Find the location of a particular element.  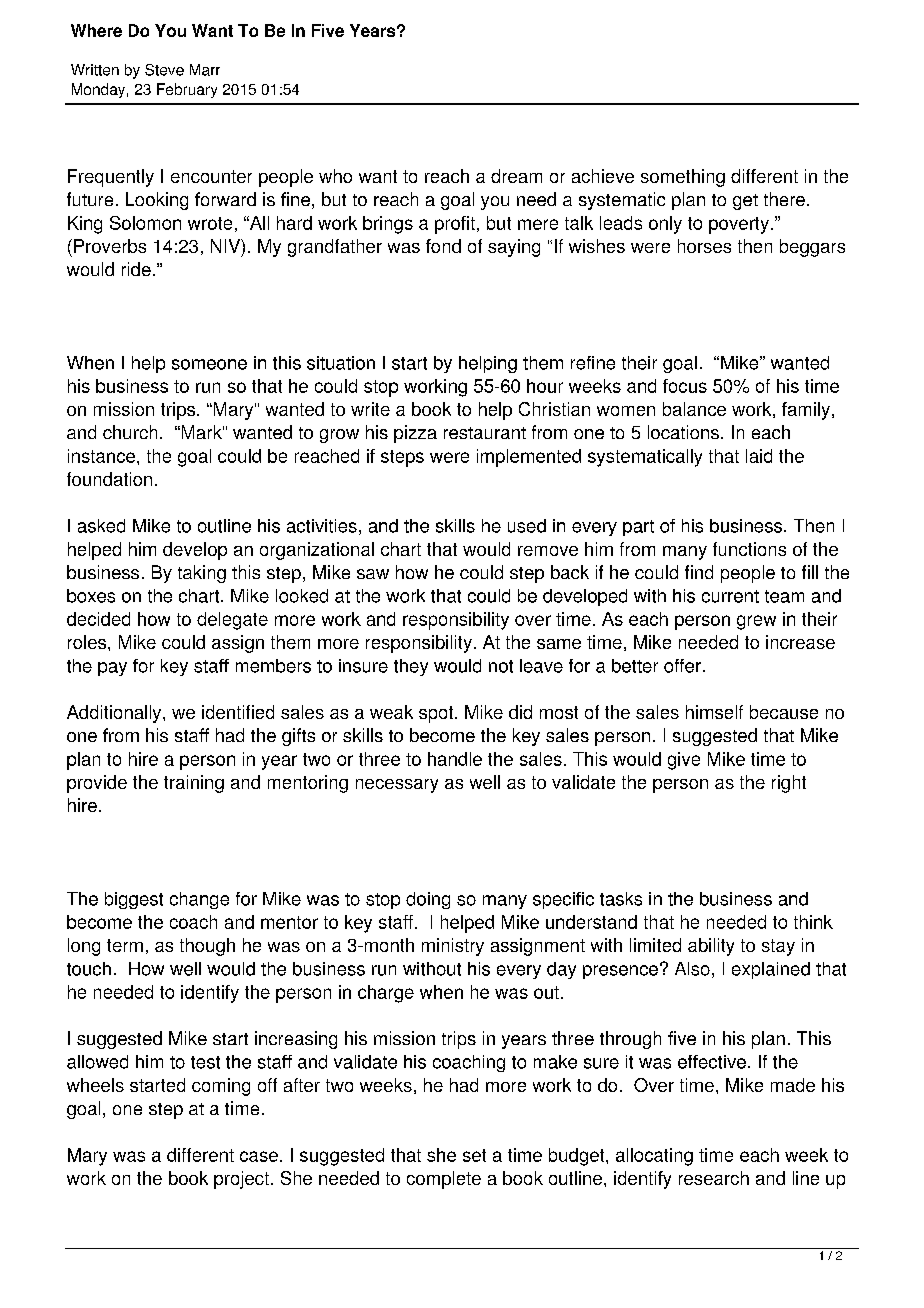

something is located at coordinates (683, 178).
